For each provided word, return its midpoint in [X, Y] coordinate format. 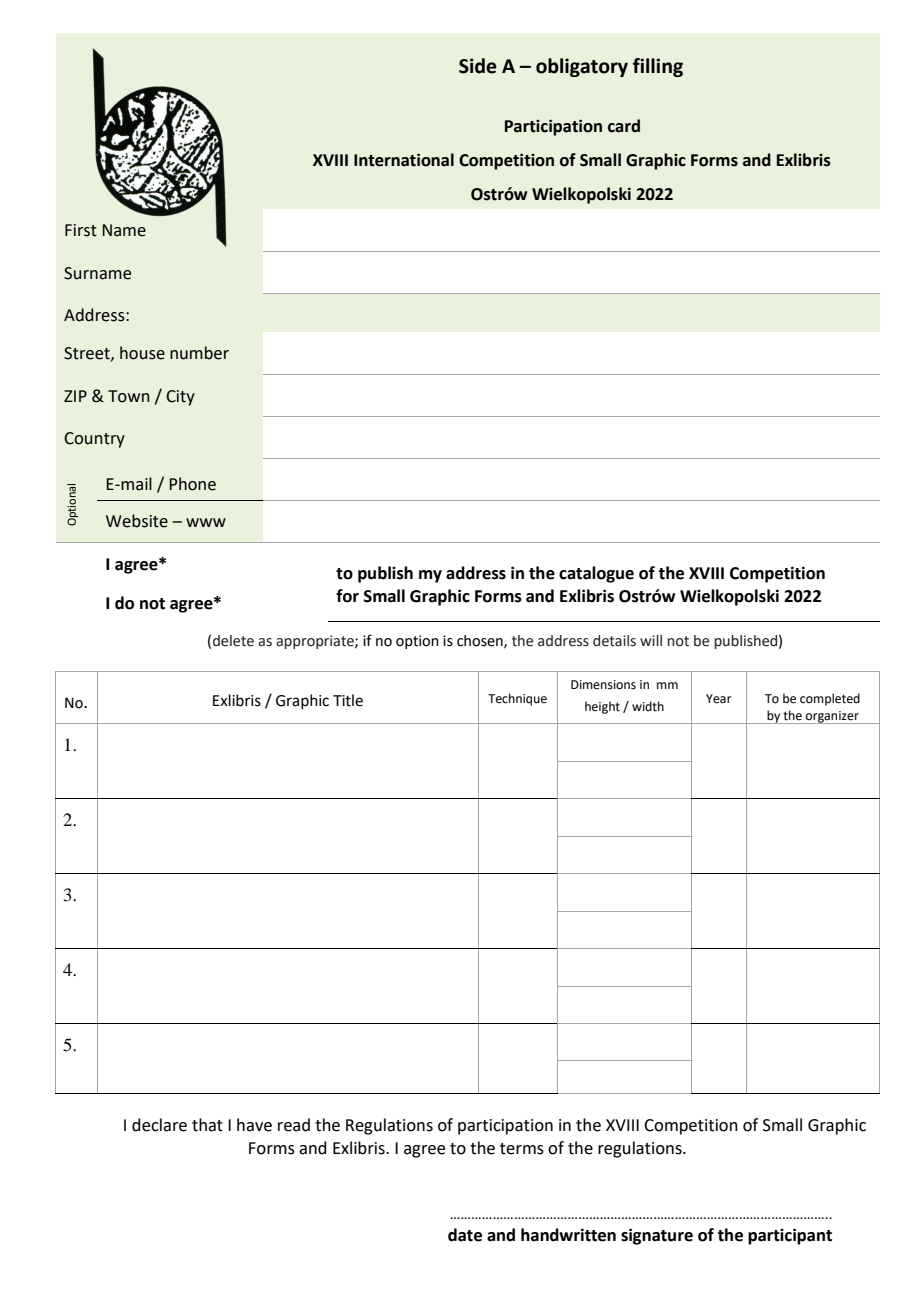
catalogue [596, 574]
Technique [517, 699]
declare [159, 1125]
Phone [192, 484]
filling [658, 67]
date [465, 1235]
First [81, 230]
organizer [832, 717]
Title [348, 700]
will [651, 640]
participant [790, 1236]
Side [478, 66]
